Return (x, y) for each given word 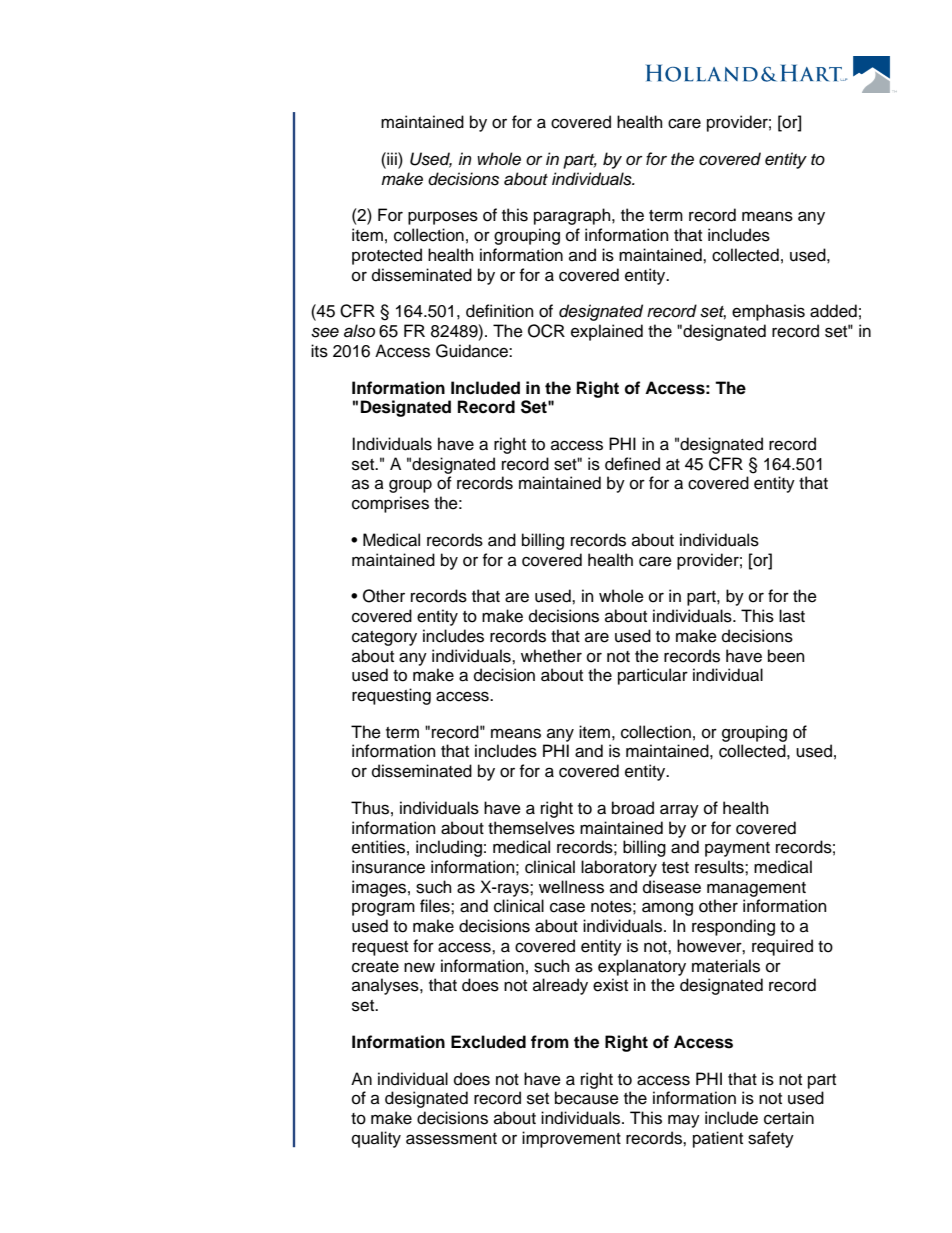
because (587, 1098)
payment (737, 849)
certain (789, 1118)
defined (632, 464)
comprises (390, 504)
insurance (388, 867)
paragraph (573, 216)
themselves (531, 828)
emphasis (768, 312)
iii (392, 158)
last (792, 616)
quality (376, 1139)
